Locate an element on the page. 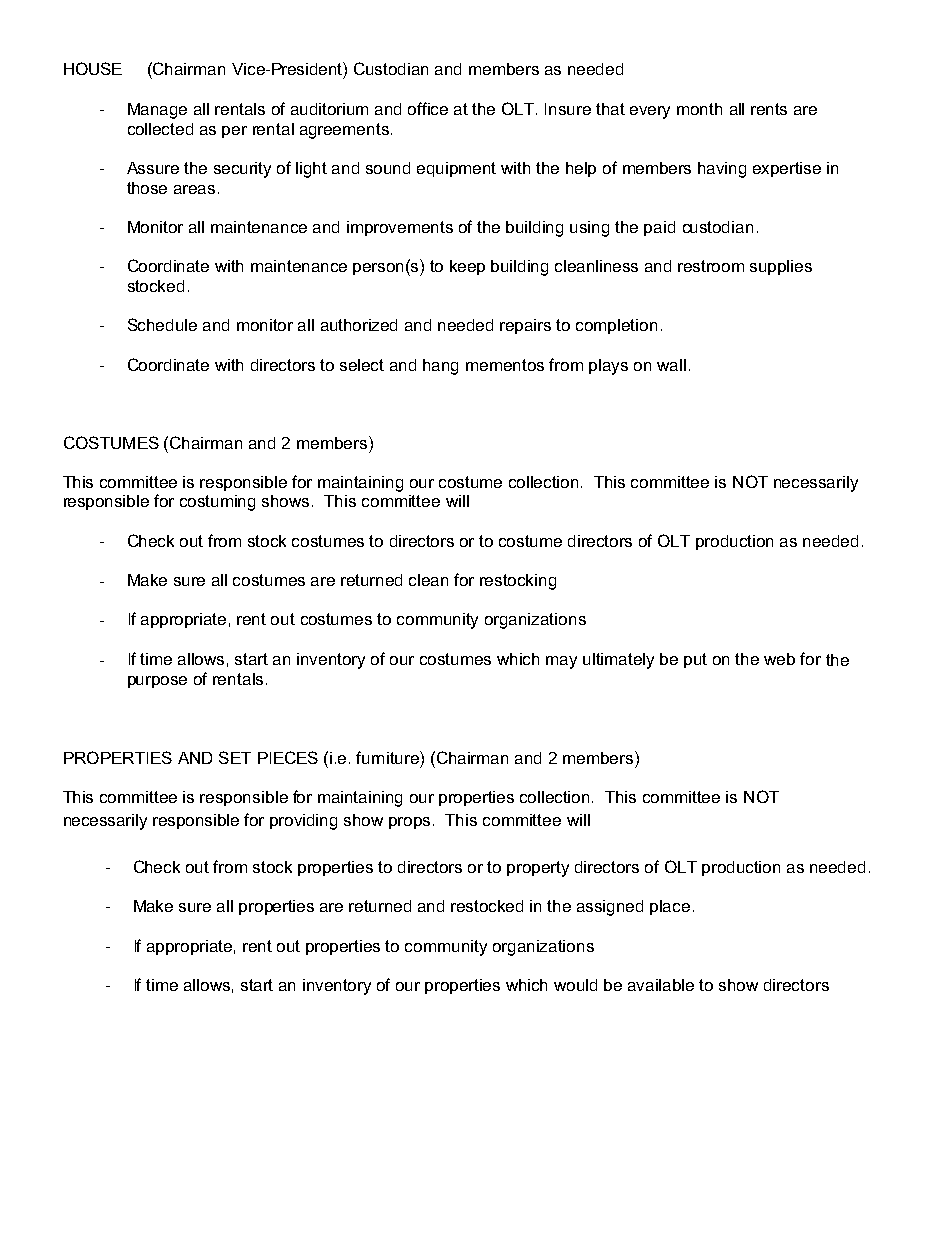  purpose is located at coordinates (157, 682).
